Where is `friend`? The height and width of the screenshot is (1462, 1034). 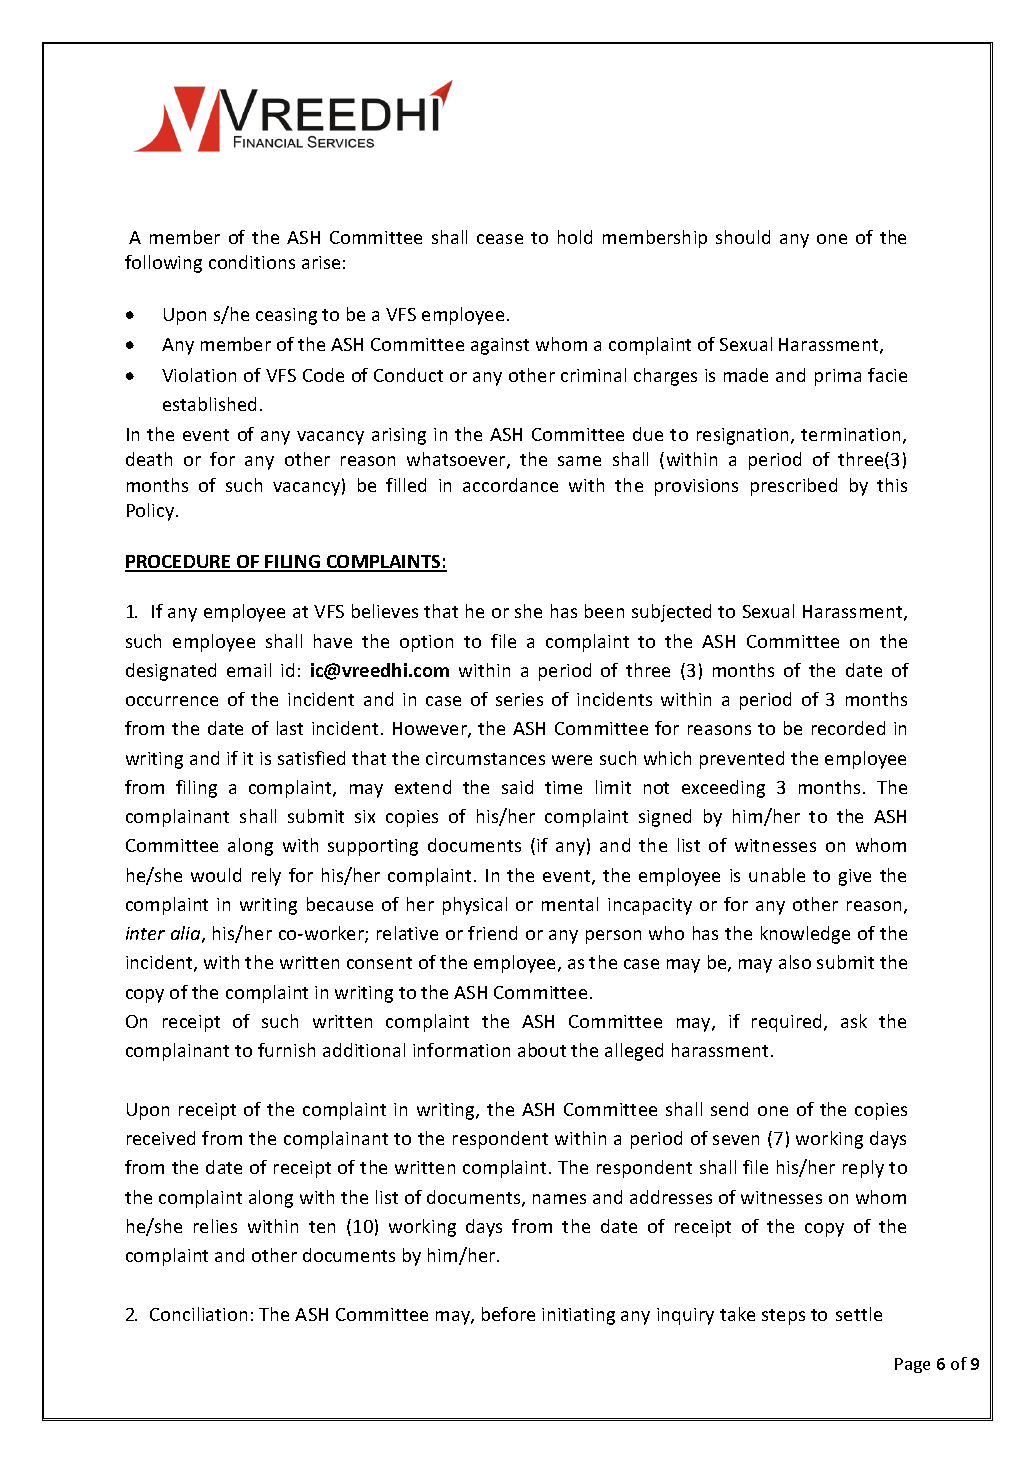 friend is located at coordinates (492, 933).
